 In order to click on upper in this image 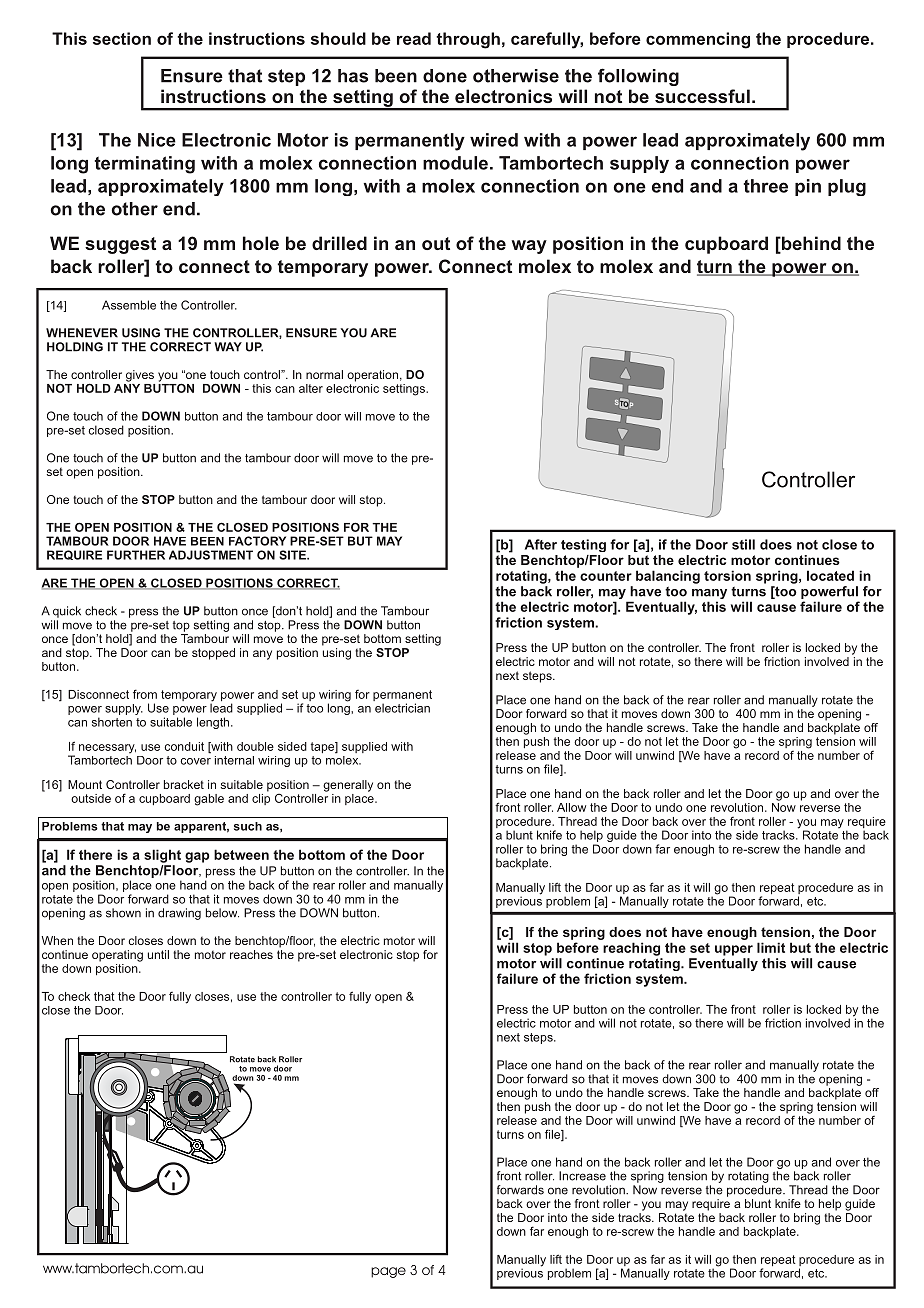, I will do `click(734, 950)`.
